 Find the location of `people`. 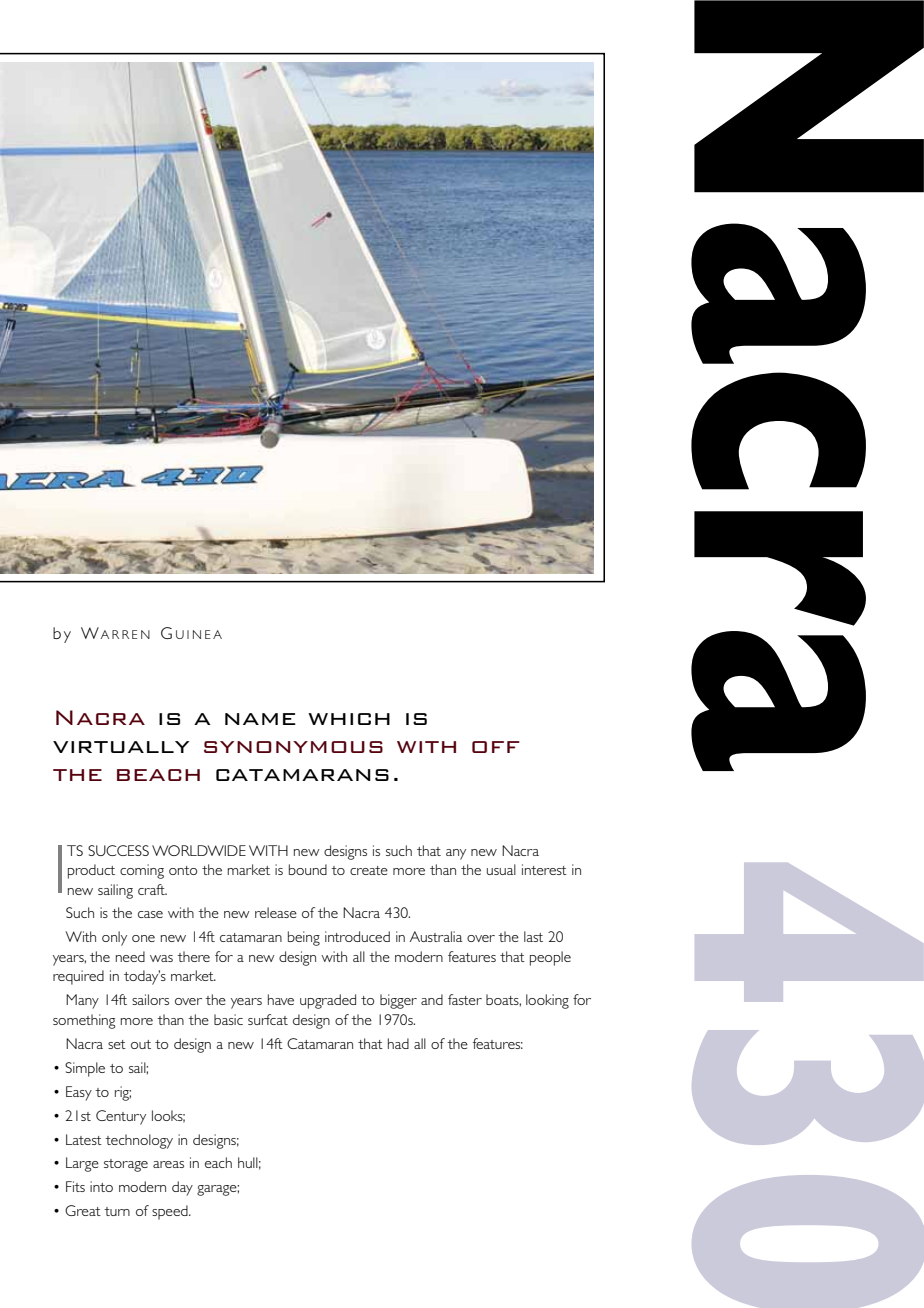

people is located at coordinates (550, 958).
